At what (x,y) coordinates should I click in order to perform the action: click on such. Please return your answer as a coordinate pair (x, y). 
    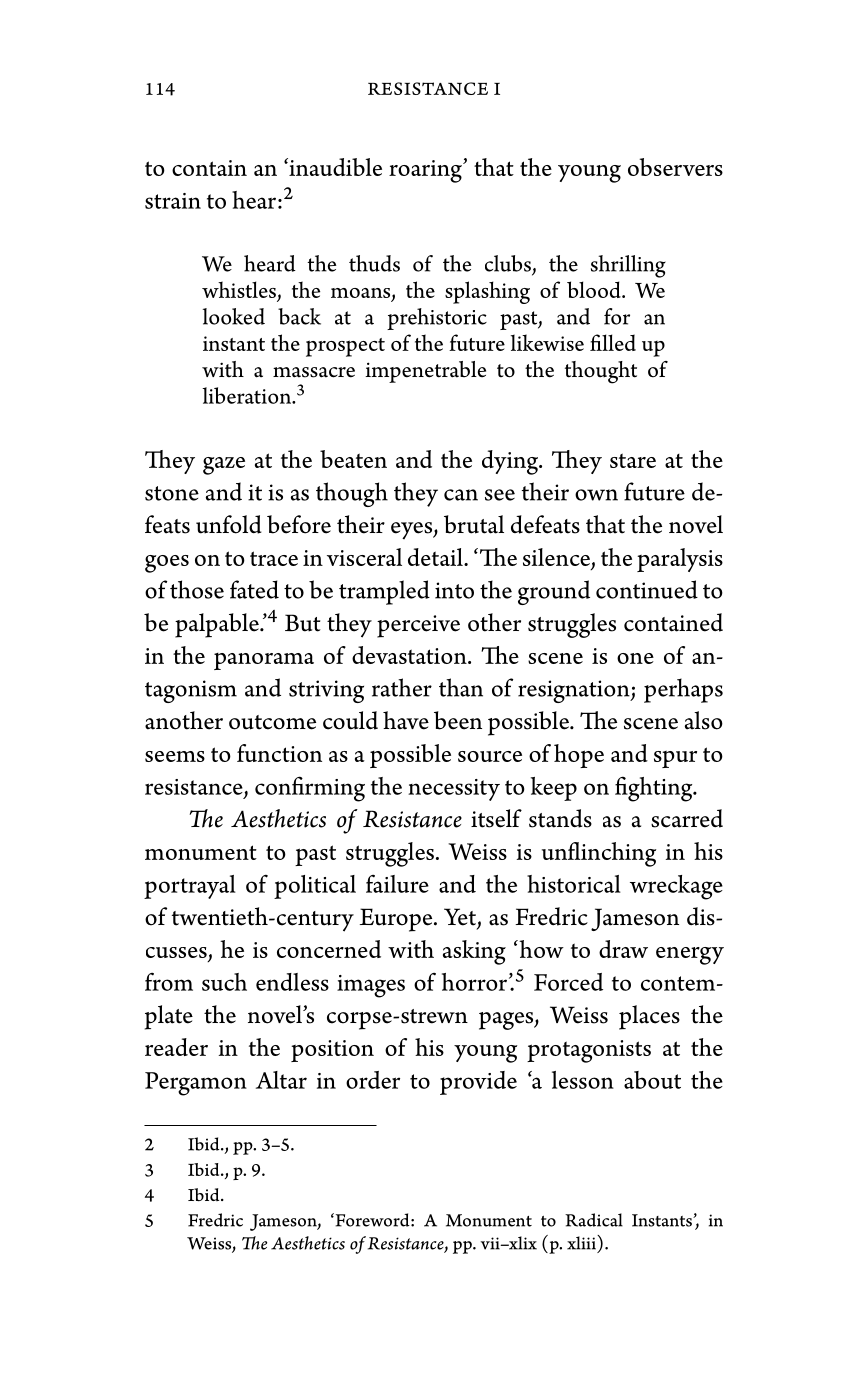
    Looking at the image, I should click on (224, 982).
